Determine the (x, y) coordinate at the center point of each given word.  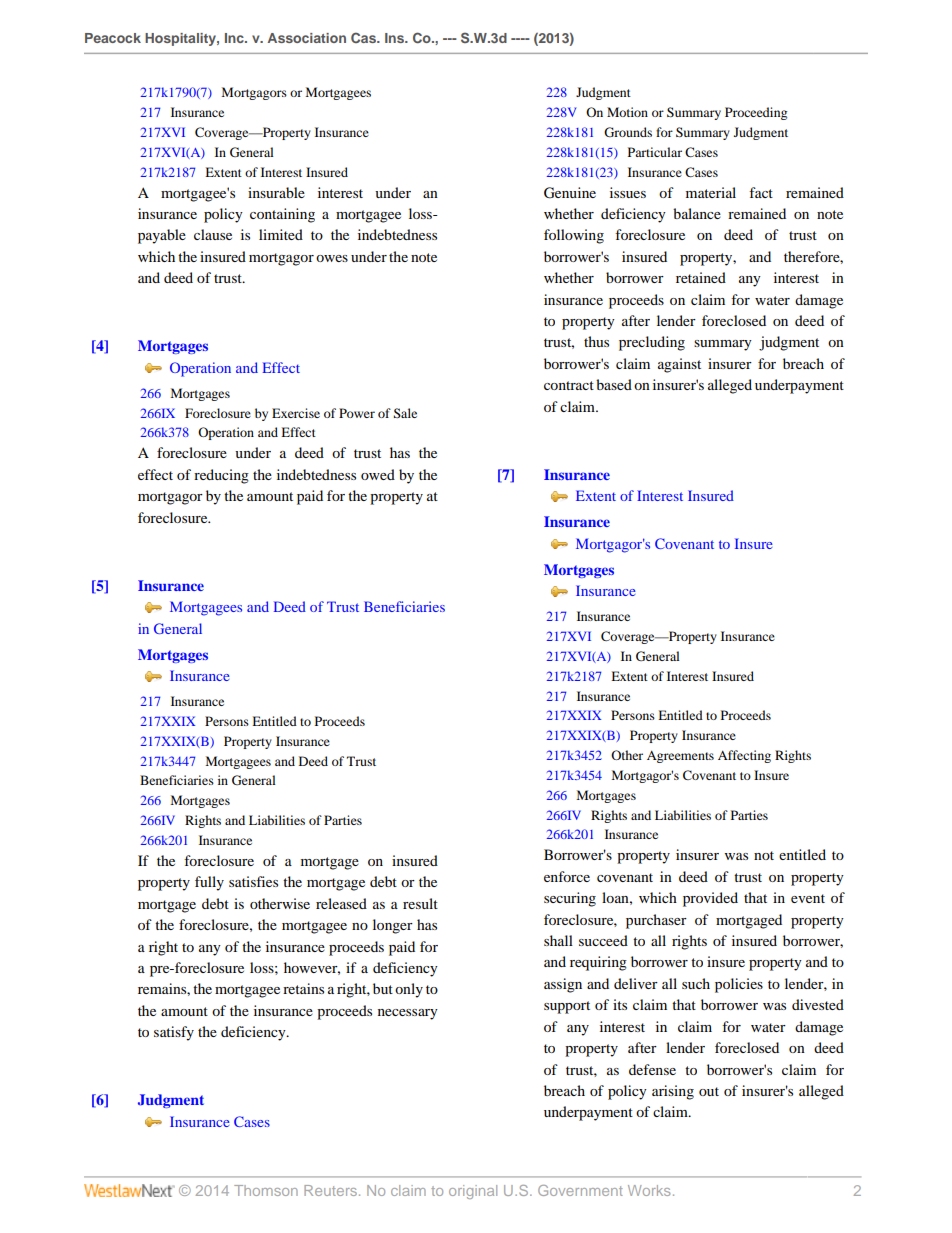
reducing (221, 476)
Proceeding (756, 113)
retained (701, 277)
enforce (567, 876)
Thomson (266, 1190)
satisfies (253, 881)
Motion (627, 112)
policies (739, 985)
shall (558, 940)
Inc (235, 38)
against (679, 365)
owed (378, 474)
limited (281, 234)
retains (303, 988)
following (574, 236)
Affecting (744, 756)
